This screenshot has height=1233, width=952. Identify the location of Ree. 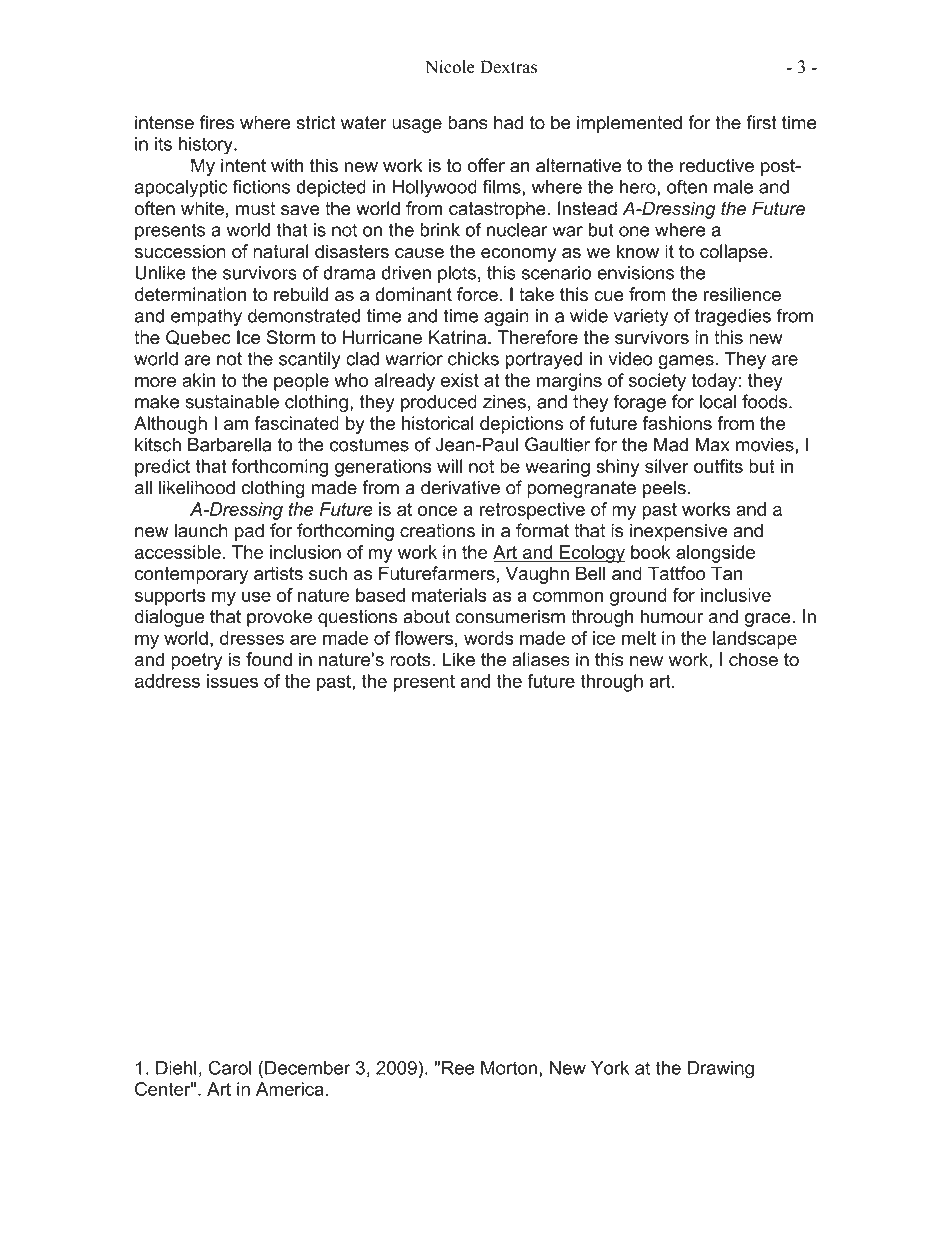
(458, 1068).
